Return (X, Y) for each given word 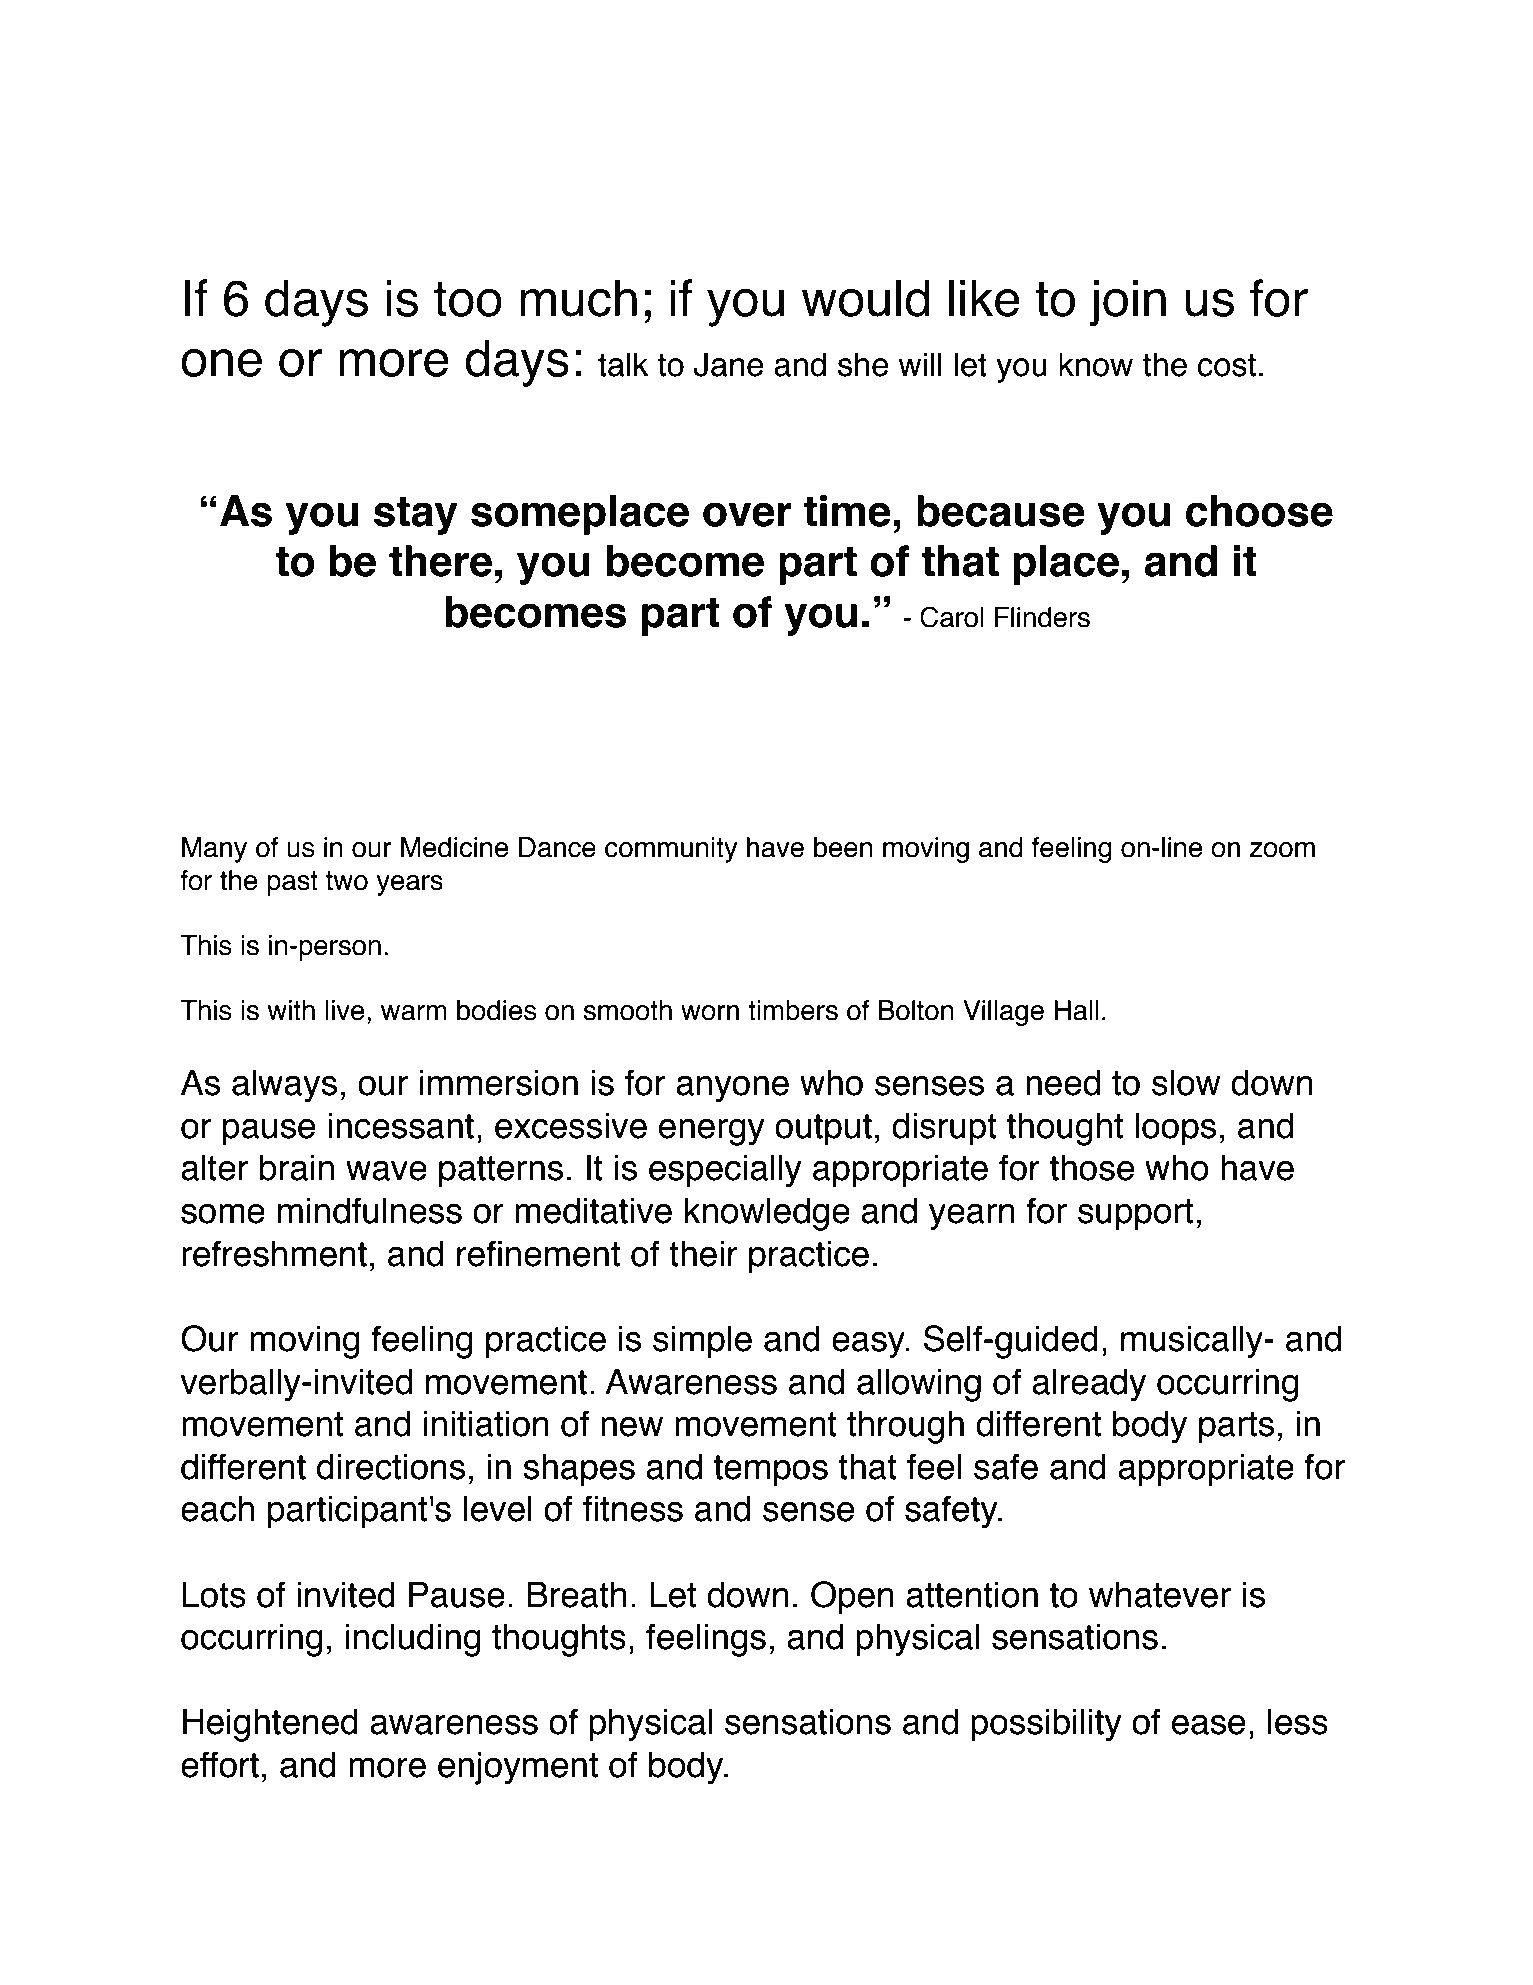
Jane (728, 364)
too (468, 299)
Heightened (270, 1725)
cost (1227, 365)
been (843, 847)
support (1135, 1214)
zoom (1282, 850)
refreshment (274, 1253)
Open (852, 1597)
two (347, 881)
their (703, 1253)
